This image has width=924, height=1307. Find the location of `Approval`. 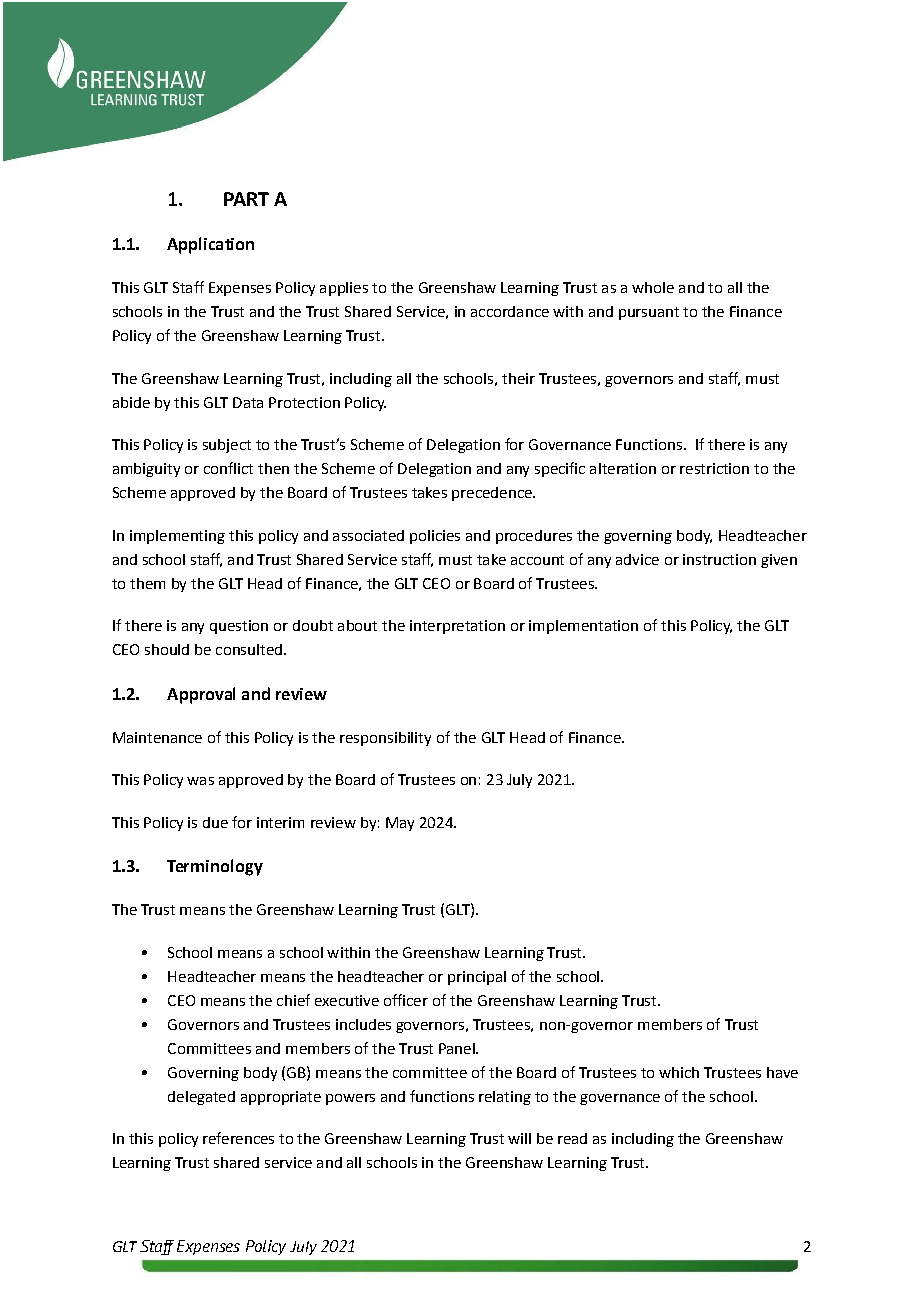

Approval is located at coordinates (201, 695).
